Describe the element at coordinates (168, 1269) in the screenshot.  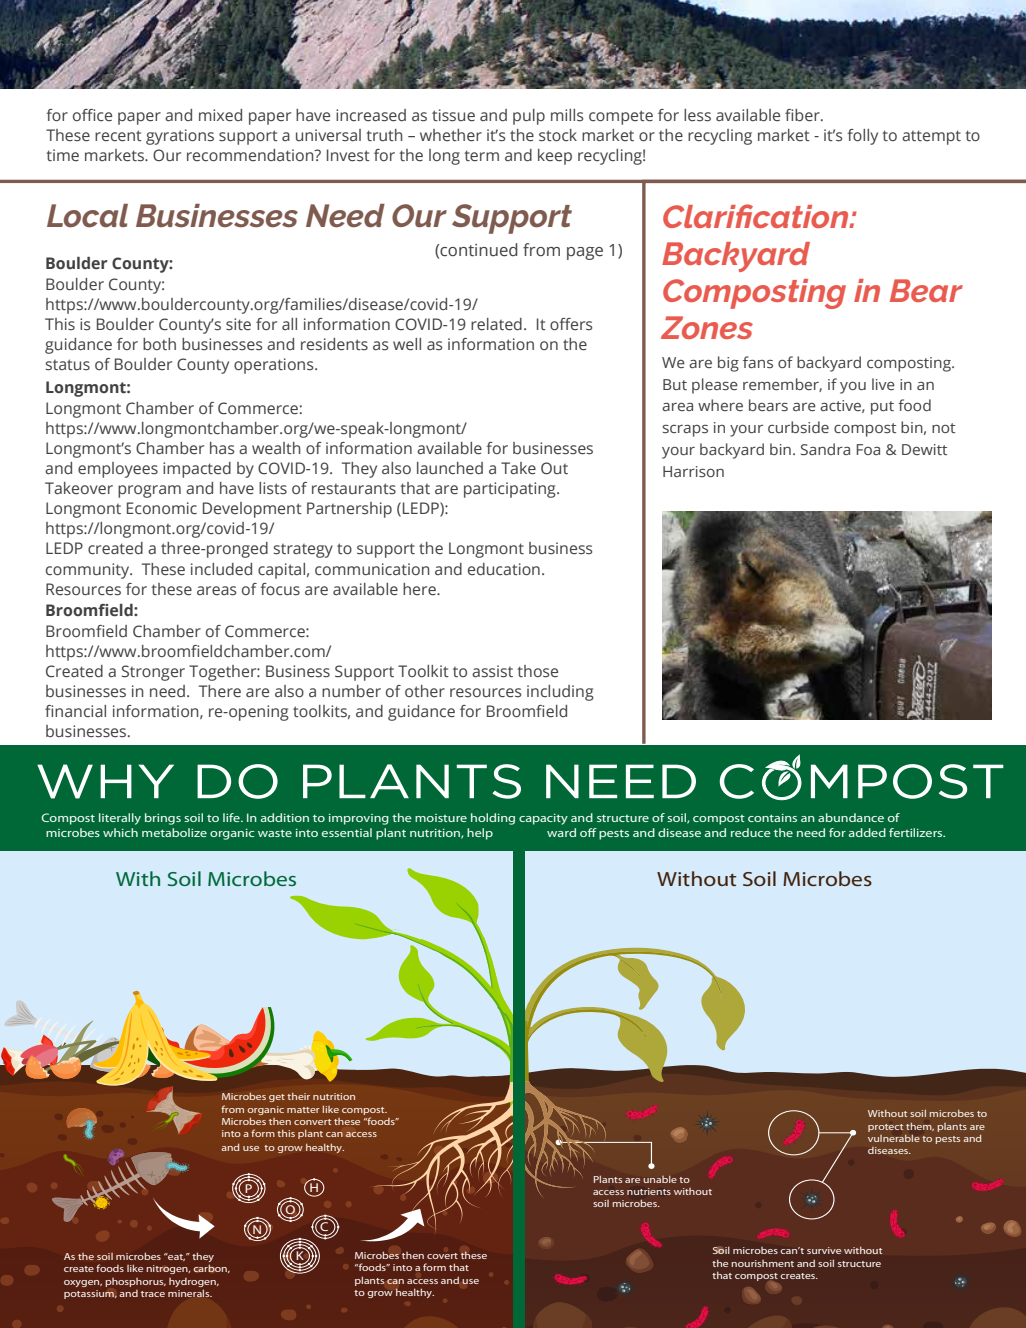
I see `nitrogen` at that location.
